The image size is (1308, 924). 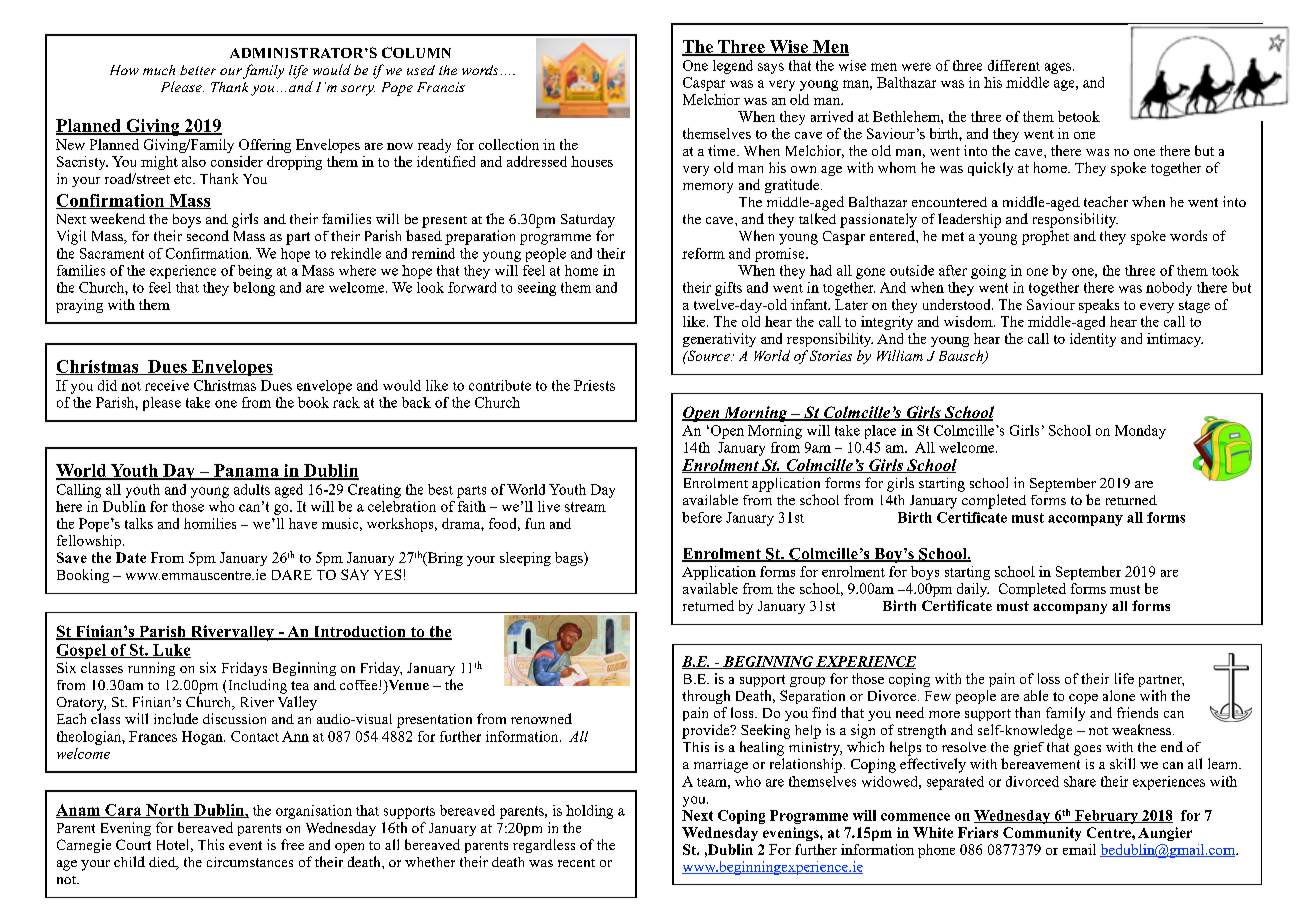 What do you see at coordinates (1058, 68) in the document?
I see `ages` at bounding box center [1058, 68].
